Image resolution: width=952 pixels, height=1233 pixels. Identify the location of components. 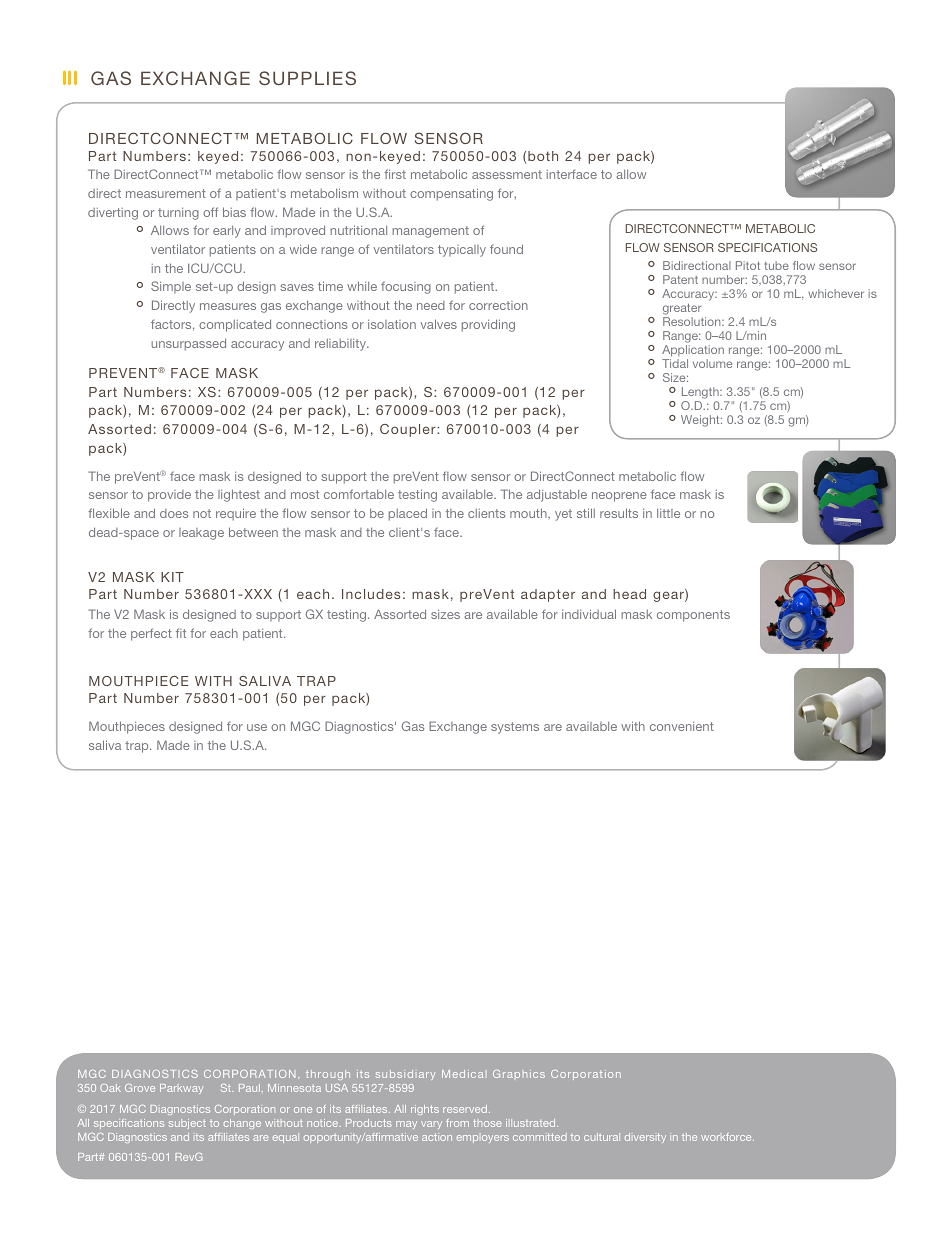
(693, 616).
